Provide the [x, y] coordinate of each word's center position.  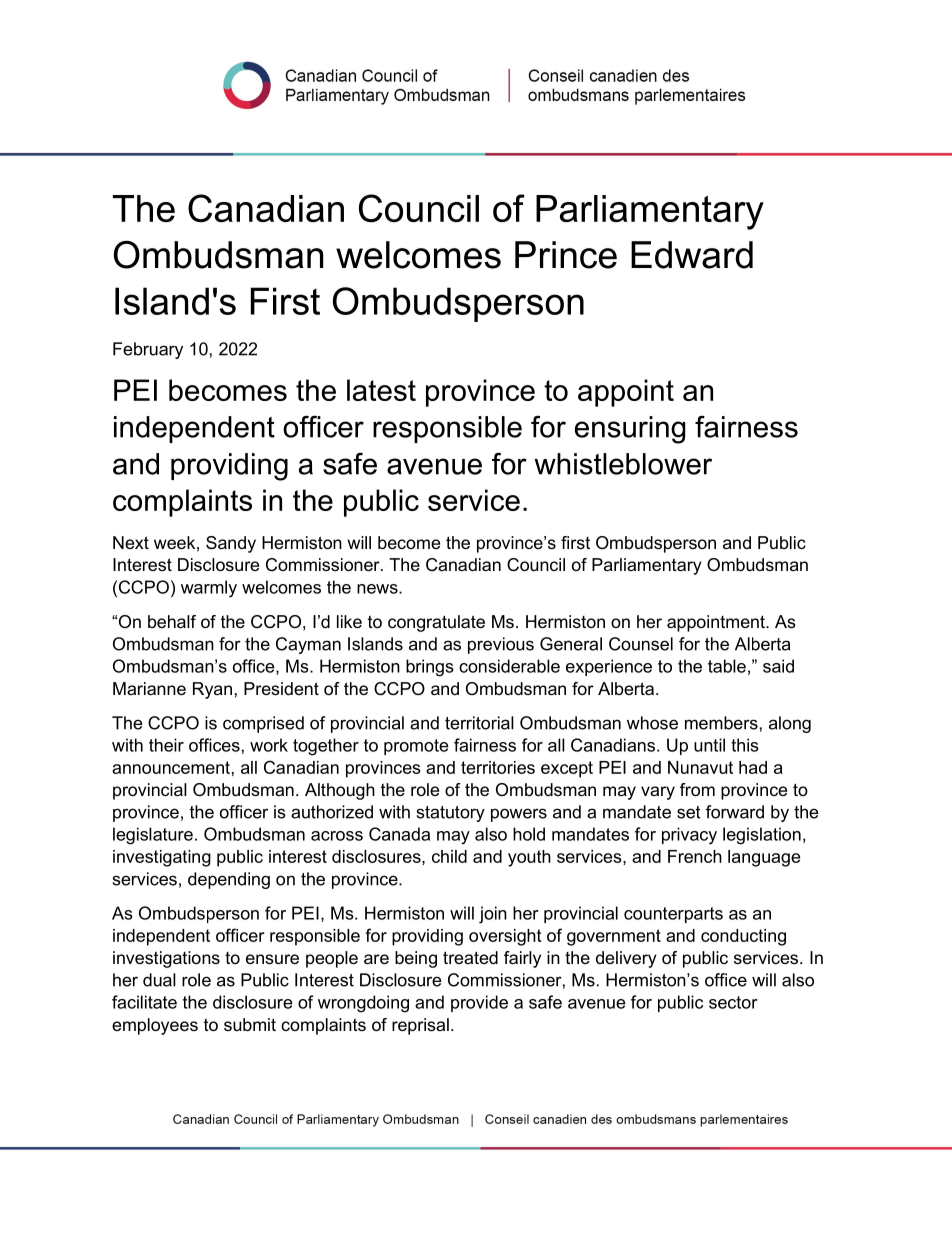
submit [250, 1024]
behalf [172, 621]
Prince [566, 255]
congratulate [436, 623]
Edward [692, 255]
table [727, 666]
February [148, 350]
